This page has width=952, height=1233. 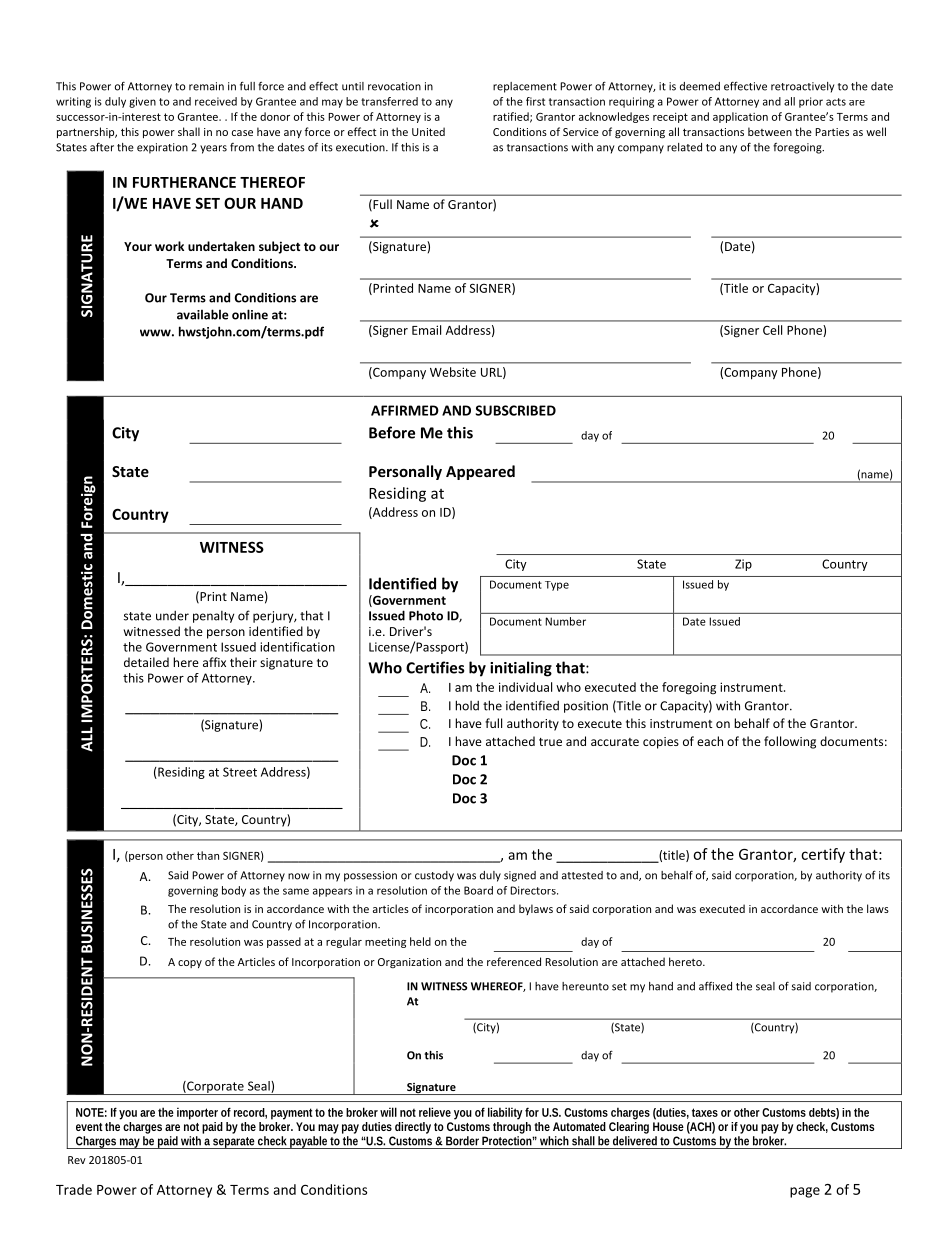 What do you see at coordinates (770, 131) in the page?
I see `between` at bounding box center [770, 131].
